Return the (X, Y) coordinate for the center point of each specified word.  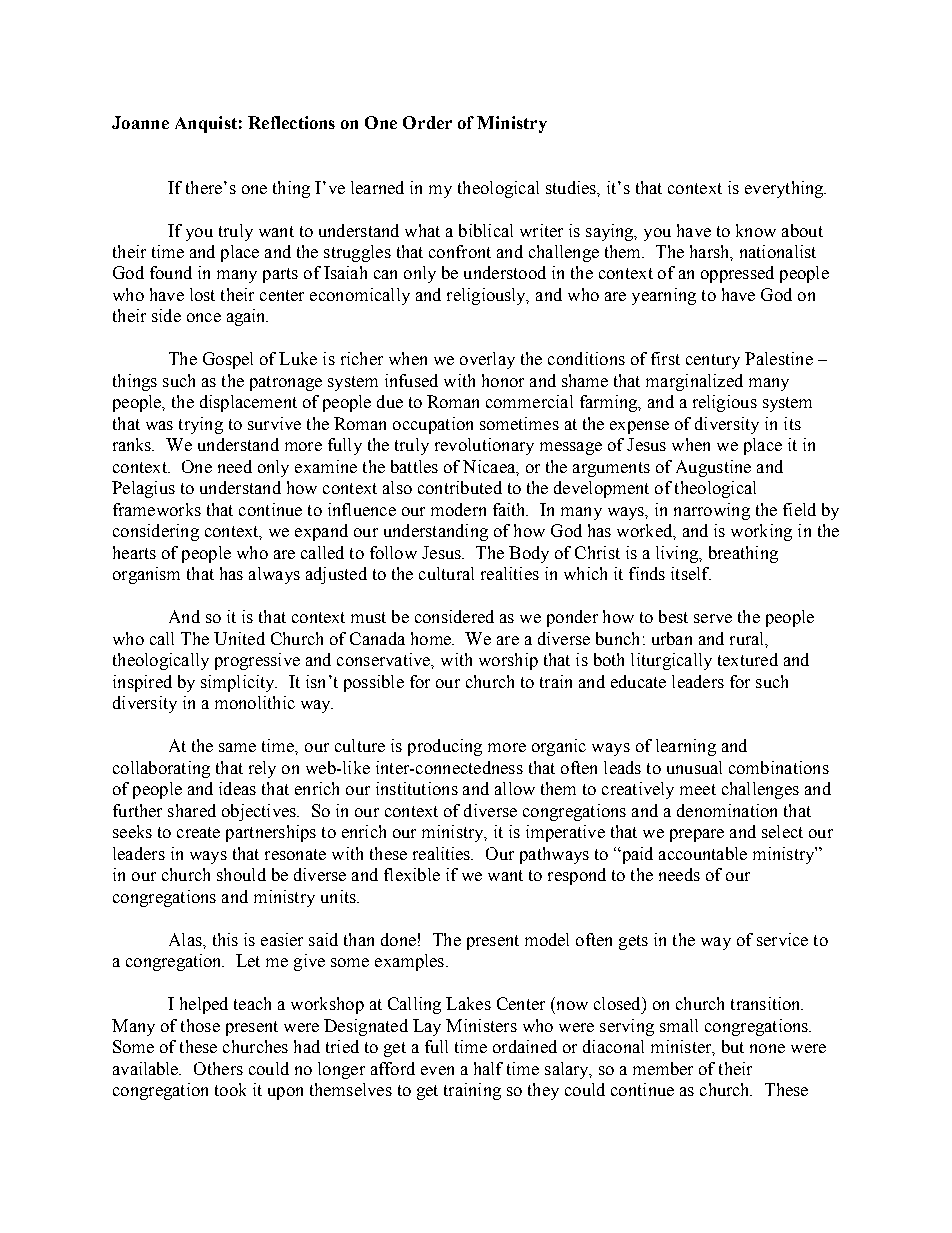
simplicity (239, 683)
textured (748, 659)
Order (427, 122)
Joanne (140, 122)
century (713, 361)
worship (508, 661)
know (756, 230)
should (241, 874)
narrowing (712, 511)
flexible (412, 874)
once (204, 317)
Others (218, 1068)
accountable (703, 853)
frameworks (157, 509)
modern (458, 509)
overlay (487, 360)
